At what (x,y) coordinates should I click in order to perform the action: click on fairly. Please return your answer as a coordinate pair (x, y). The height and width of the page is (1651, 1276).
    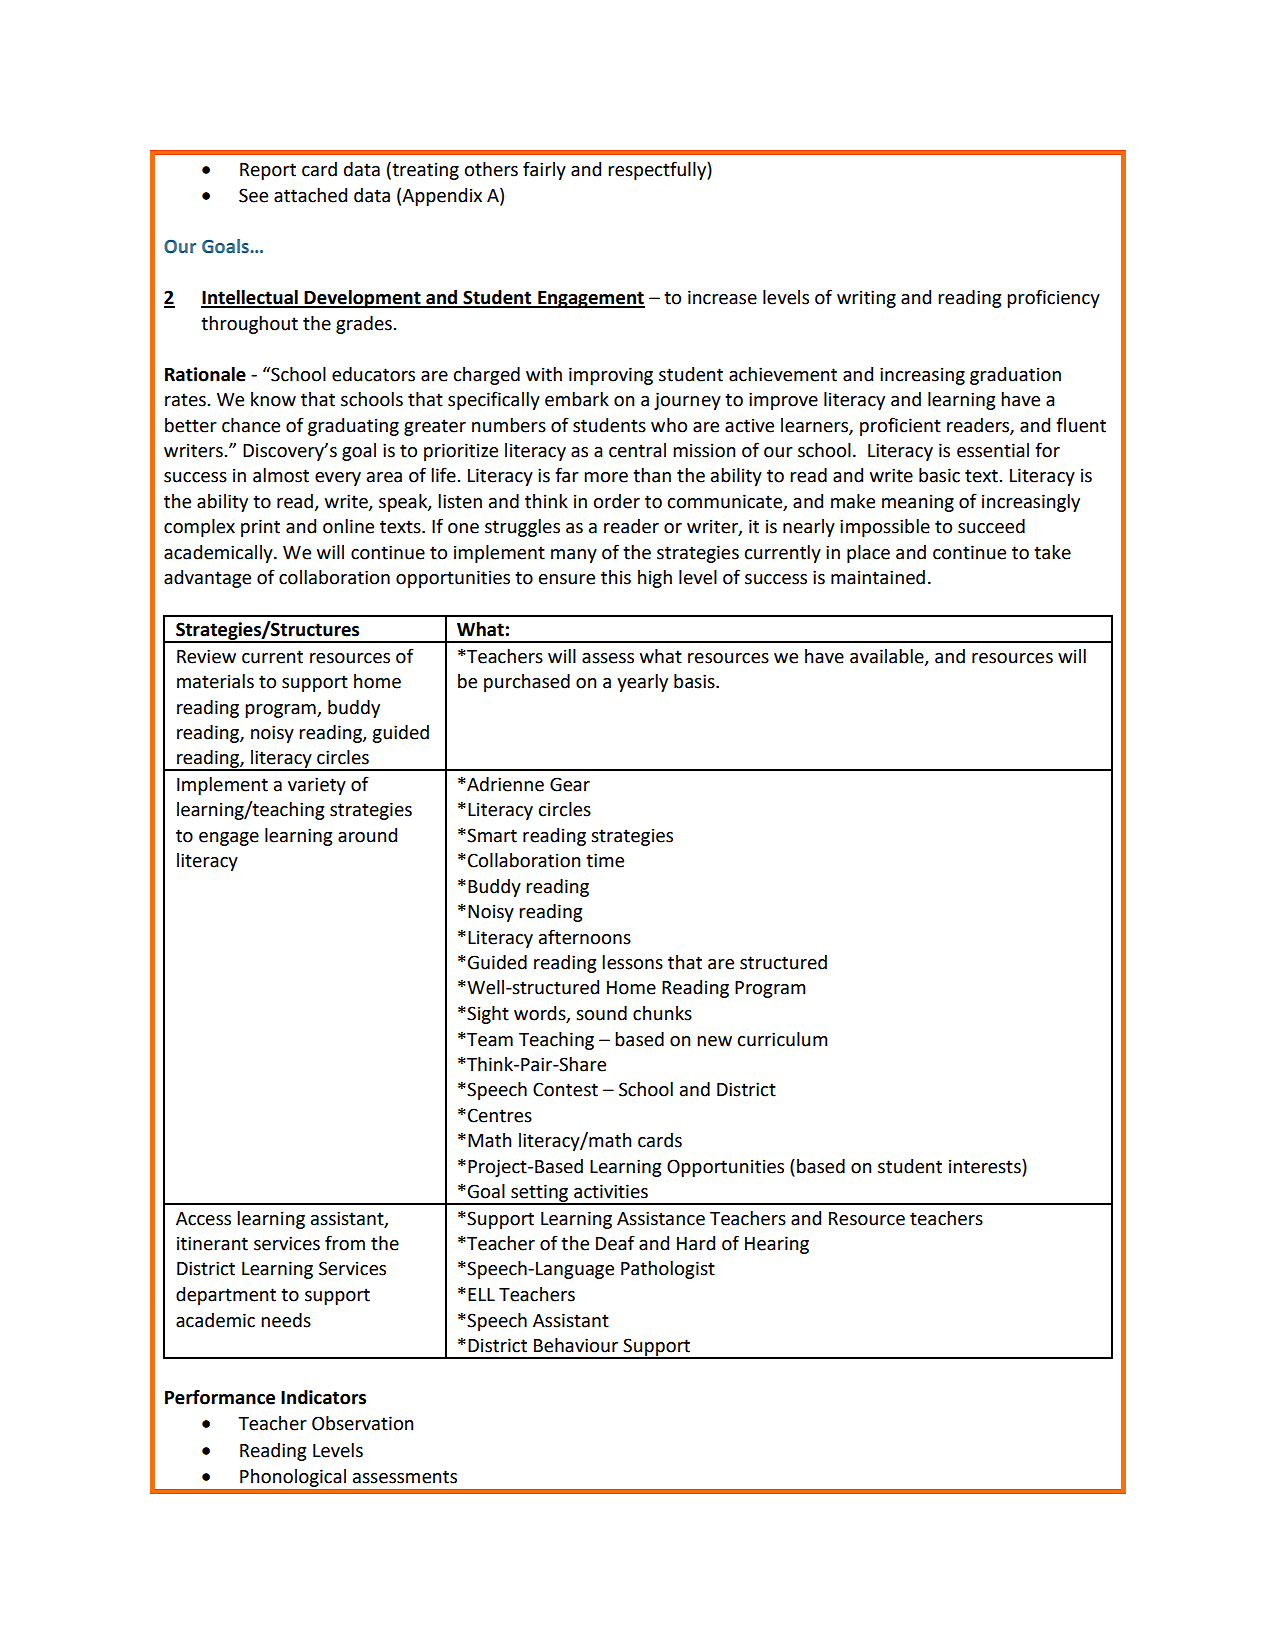
    Looking at the image, I should click on (544, 170).
